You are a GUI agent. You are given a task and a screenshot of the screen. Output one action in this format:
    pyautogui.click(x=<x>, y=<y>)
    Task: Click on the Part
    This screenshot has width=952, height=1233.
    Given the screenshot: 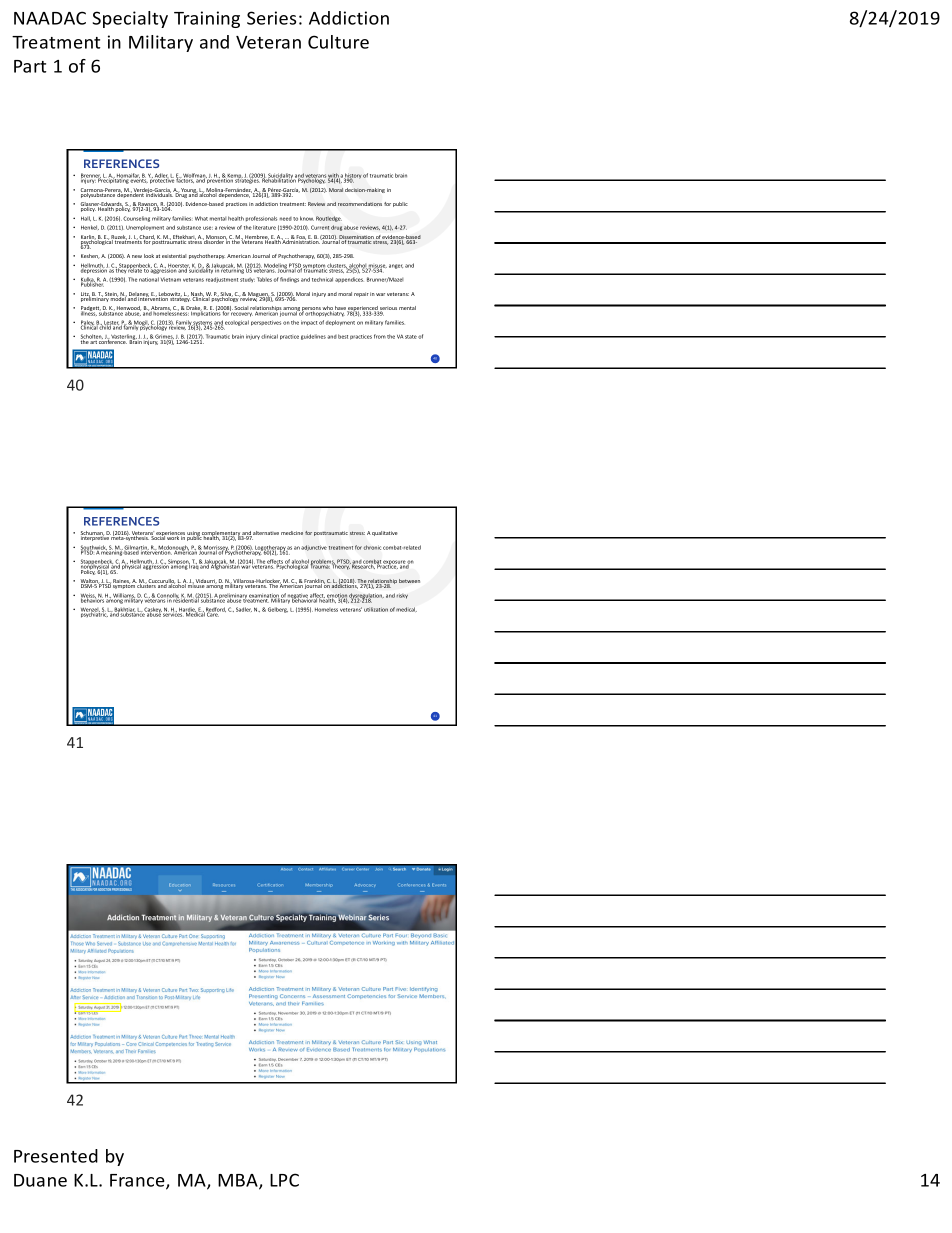 What is the action you would take?
    pyautogui.click(x=30, y=66)
